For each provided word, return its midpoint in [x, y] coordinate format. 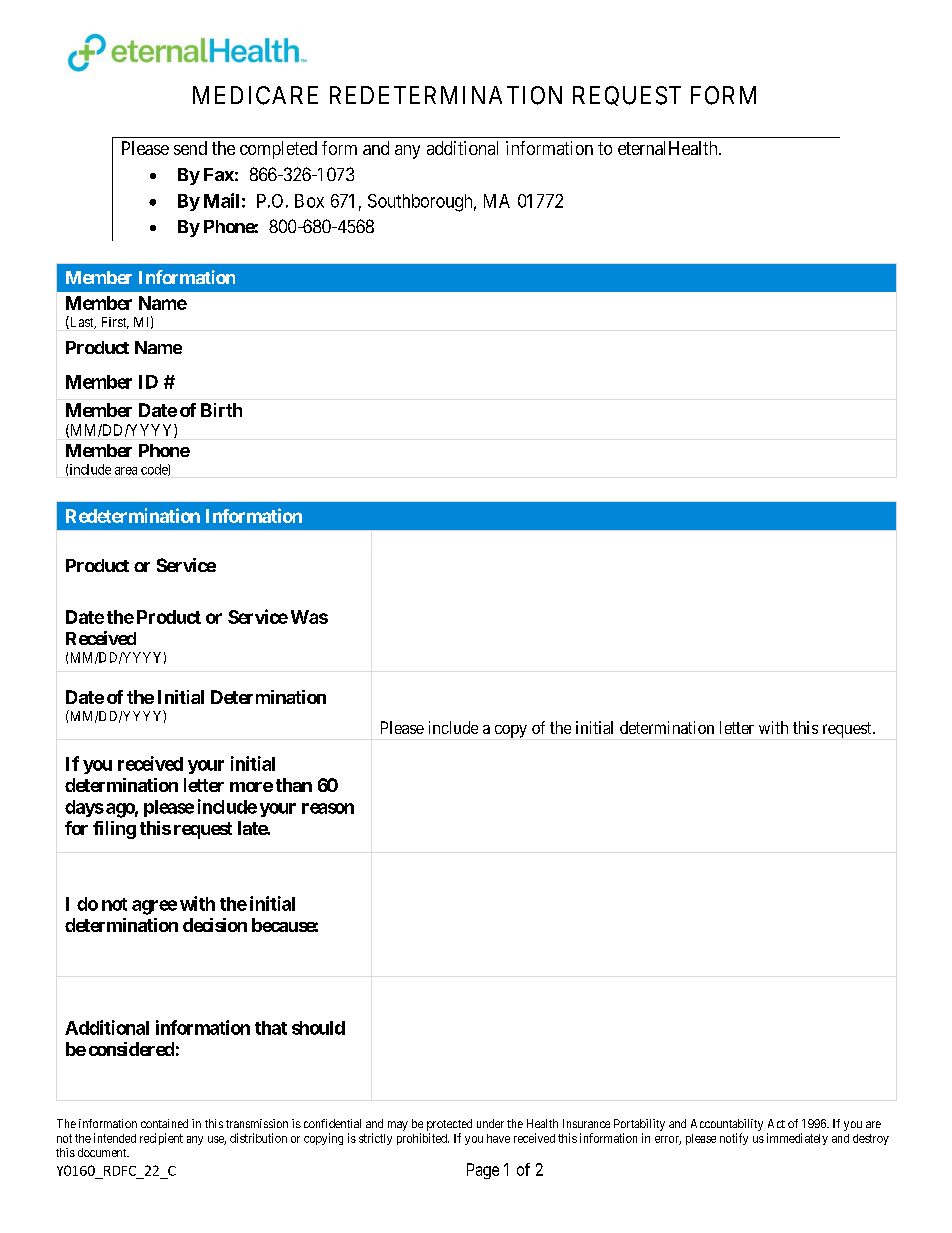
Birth [221, 410]
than [294, 785]
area [126, 471]
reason [328, 808]
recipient [161, 1139]
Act [776, 1123]
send [190, 148]
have [498, 1138]
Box [309, 201]
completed [278, 150]
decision [215, 925]
